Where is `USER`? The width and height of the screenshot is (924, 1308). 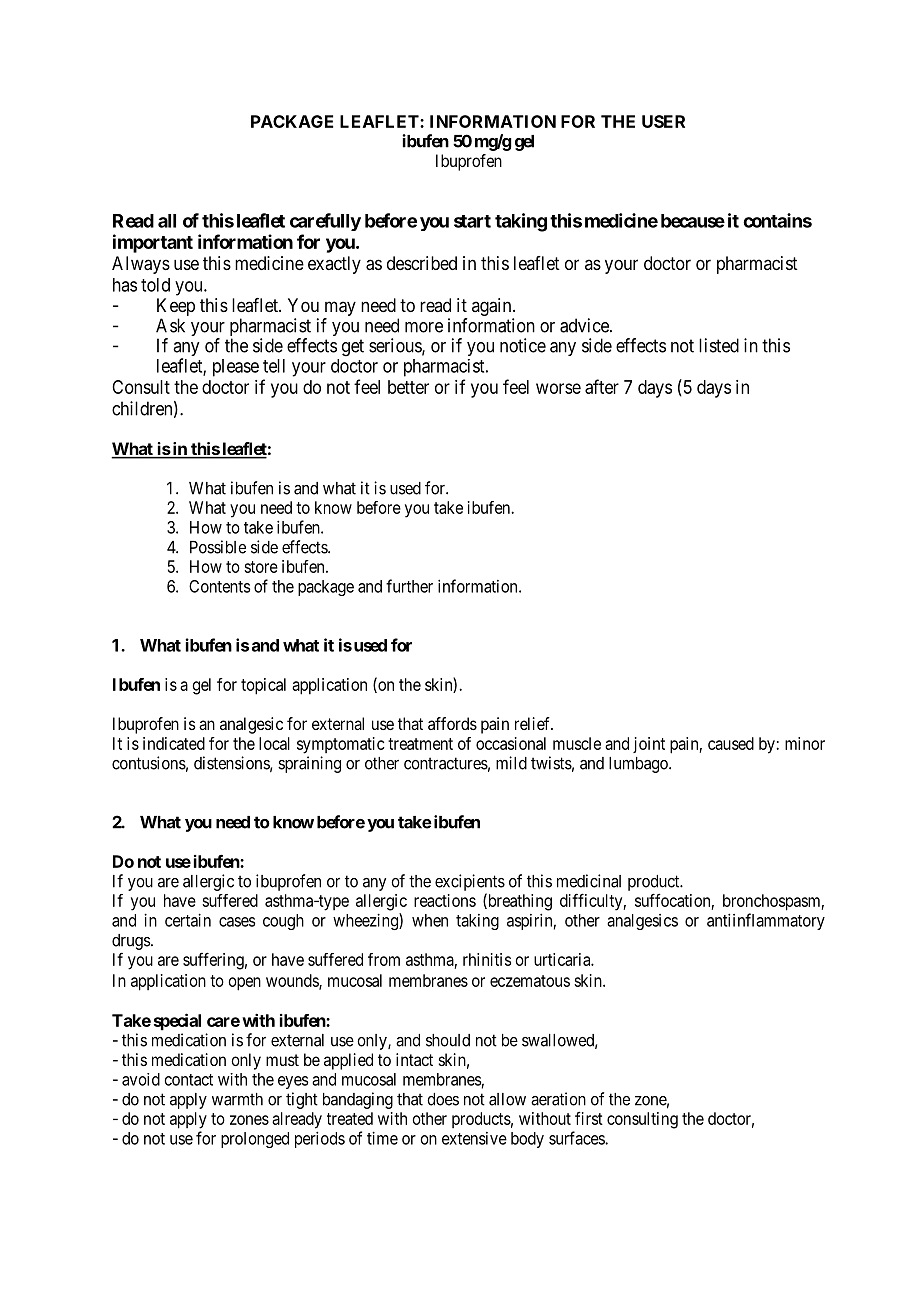 USER is located at coordinates (663, 121).
